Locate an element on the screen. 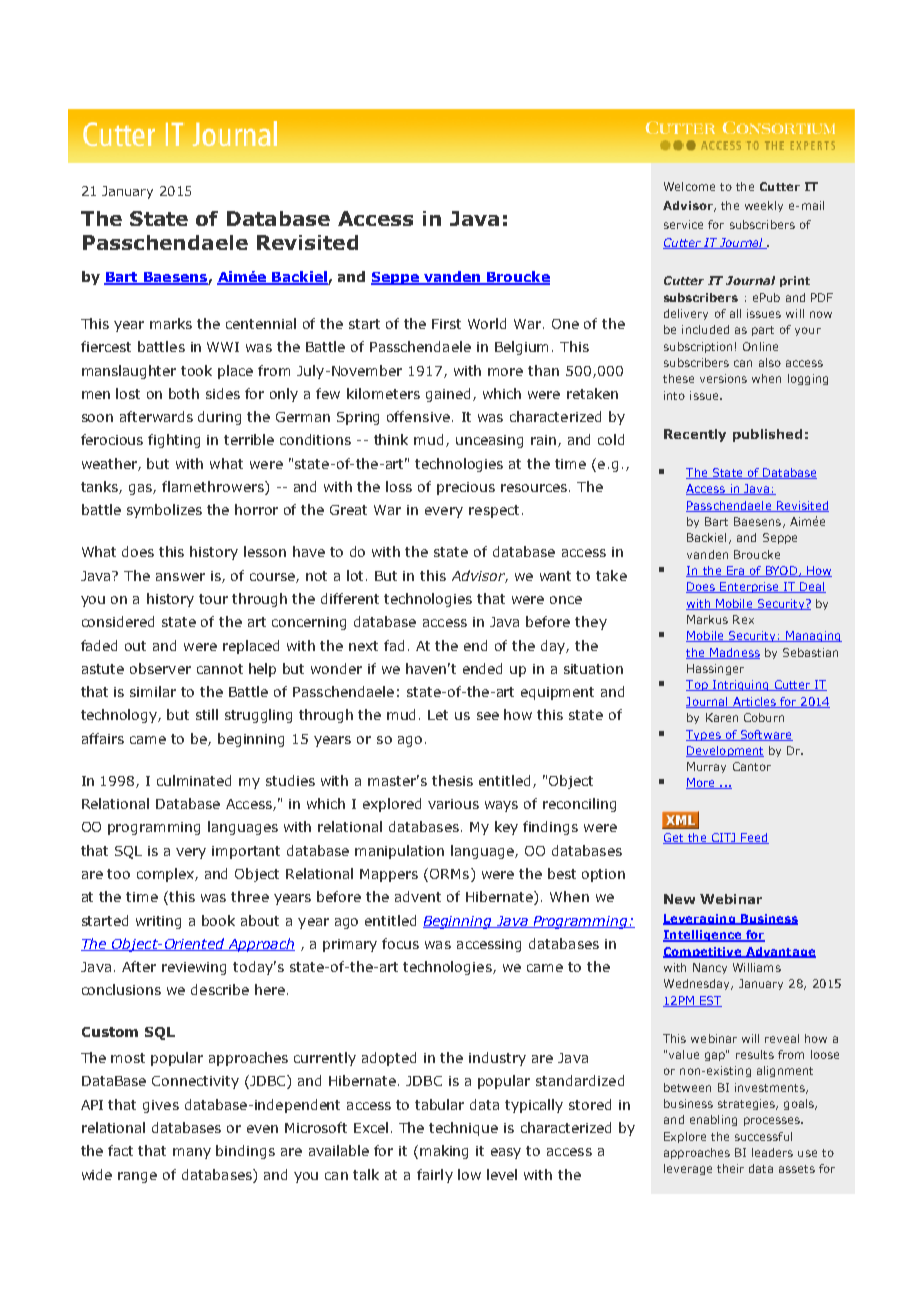  many is located at coordinates (192, 1153).
